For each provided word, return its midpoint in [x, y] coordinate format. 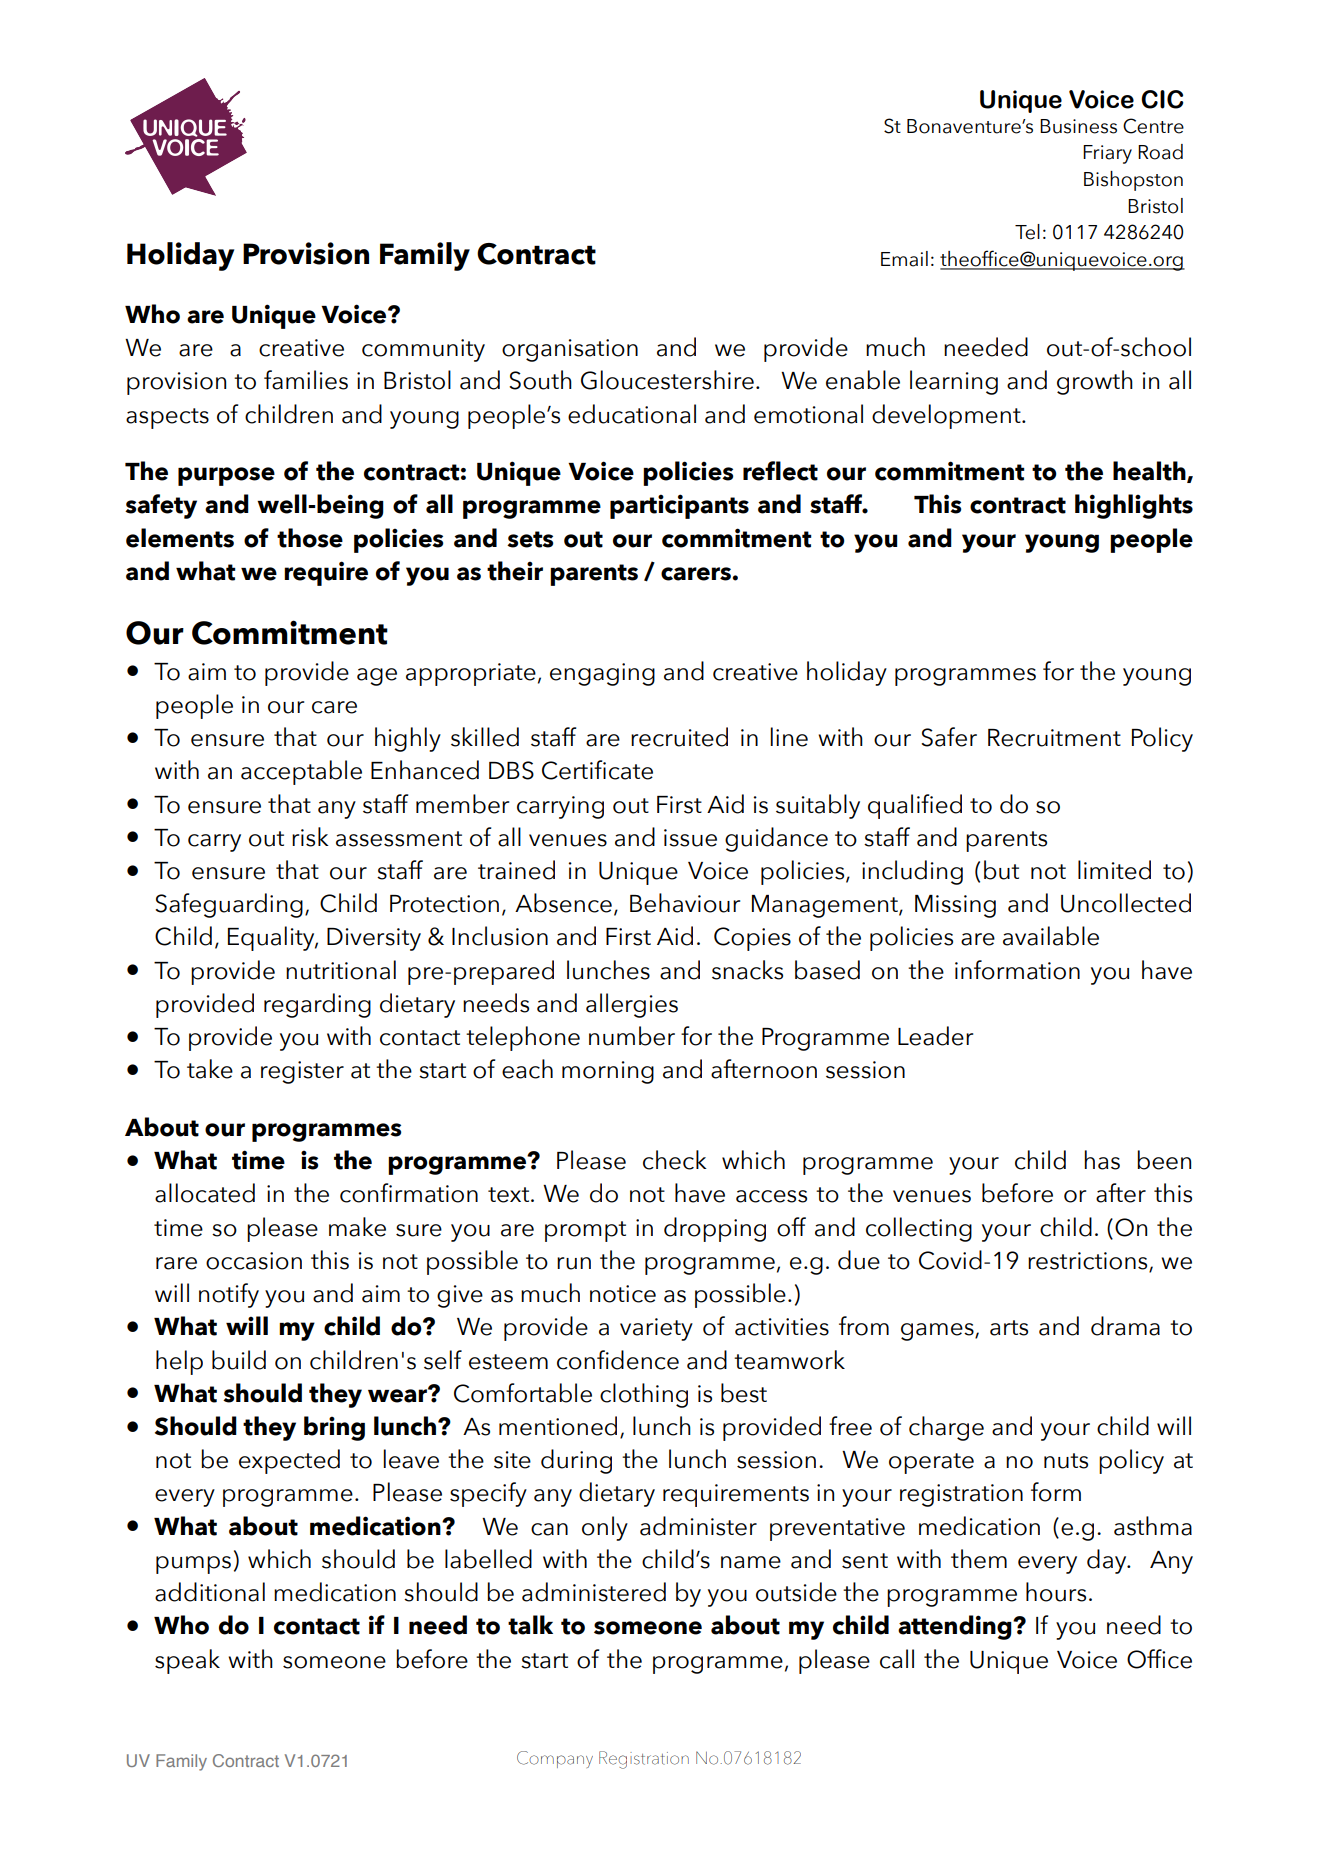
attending [956, 1627]
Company [555, 1759]
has [1102, 1160]
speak [187, 1661]
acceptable [301, 772]
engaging [602, 674]
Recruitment [1054, 738]
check [675, 1160]
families [306, 380]
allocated [205, 1193]
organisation [570, 350]
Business [1078, 126]
